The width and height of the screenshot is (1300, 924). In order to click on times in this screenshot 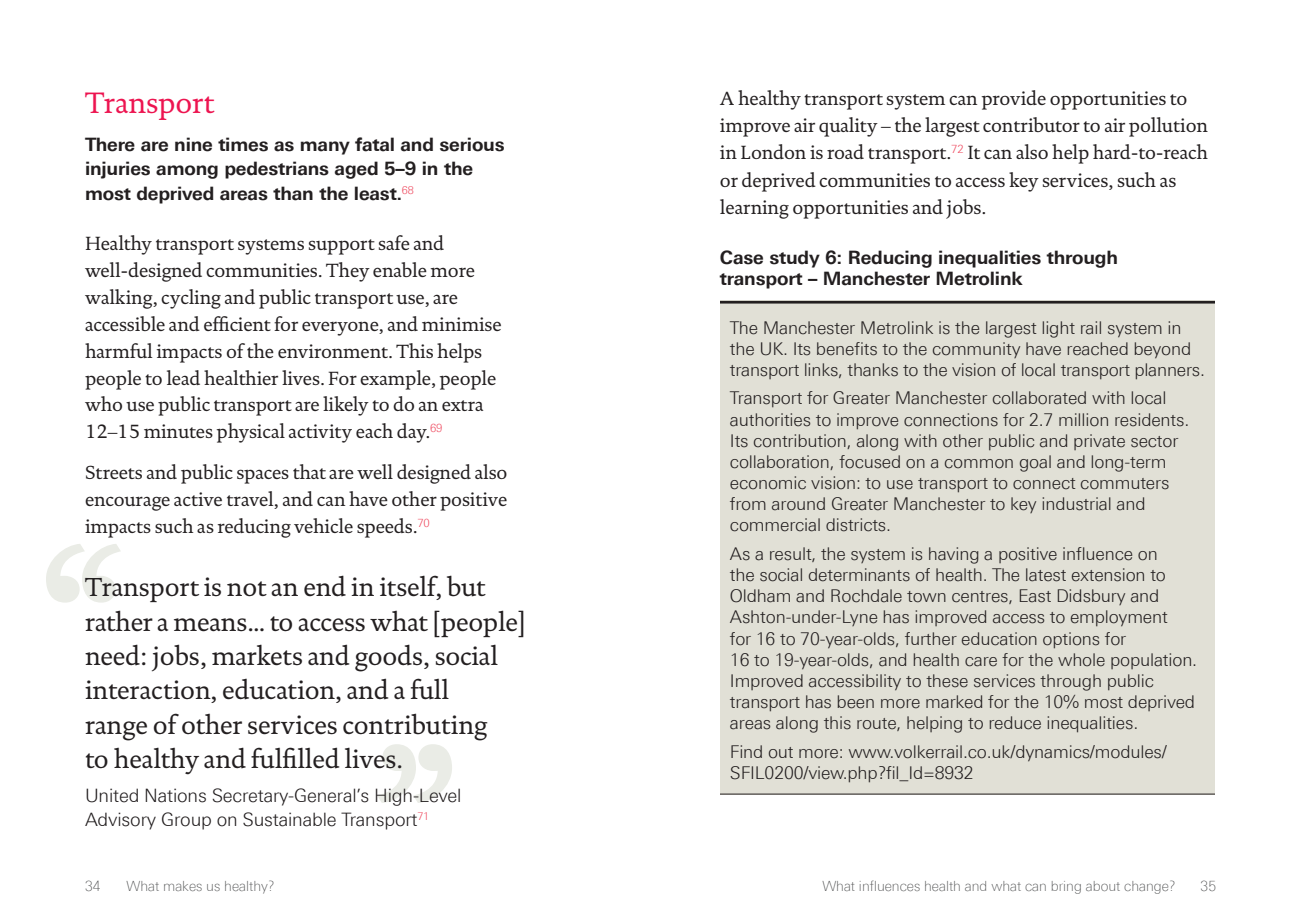, I will do `click(243, 144)`.
